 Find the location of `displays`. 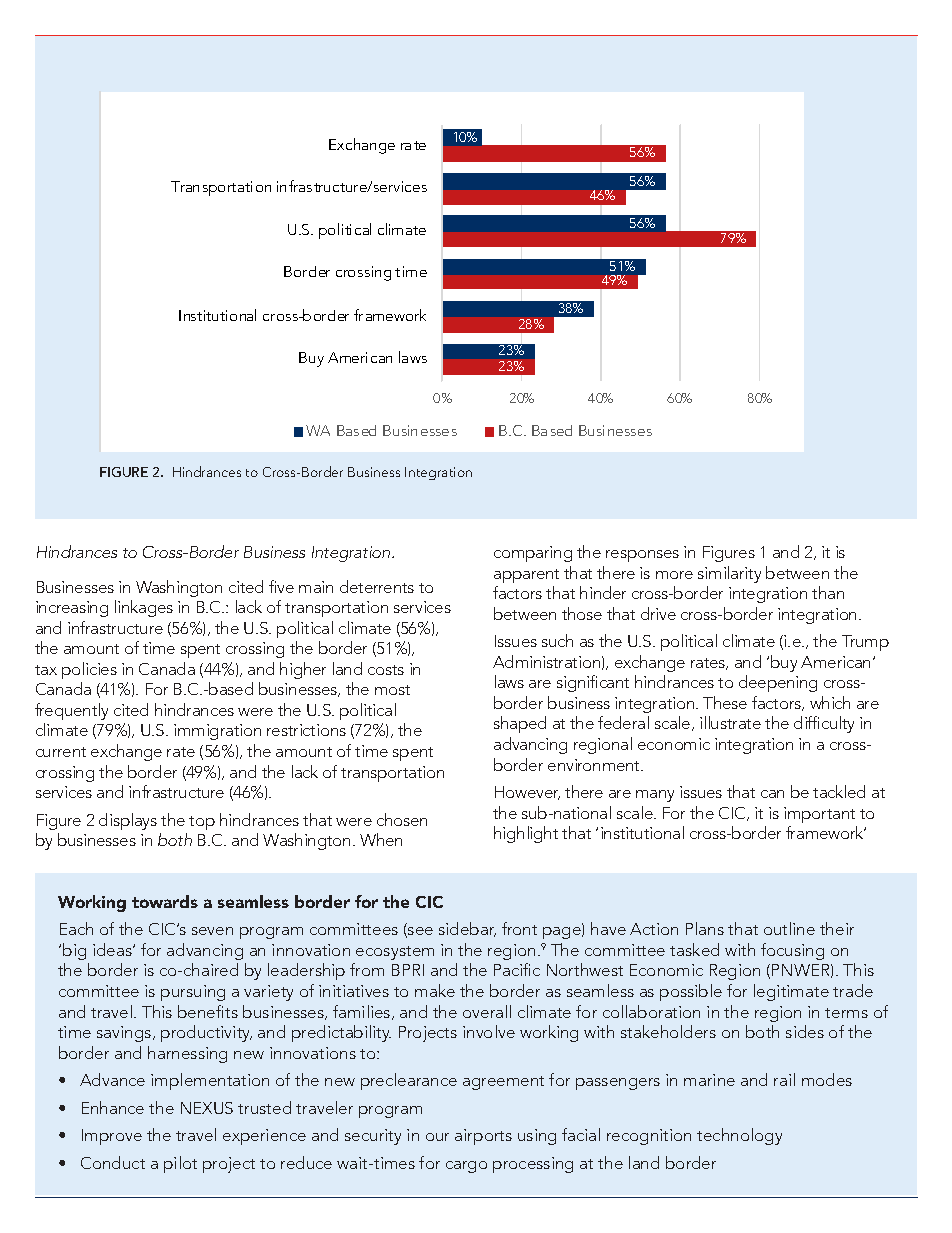

displays is located at coordinates (128, 821).
